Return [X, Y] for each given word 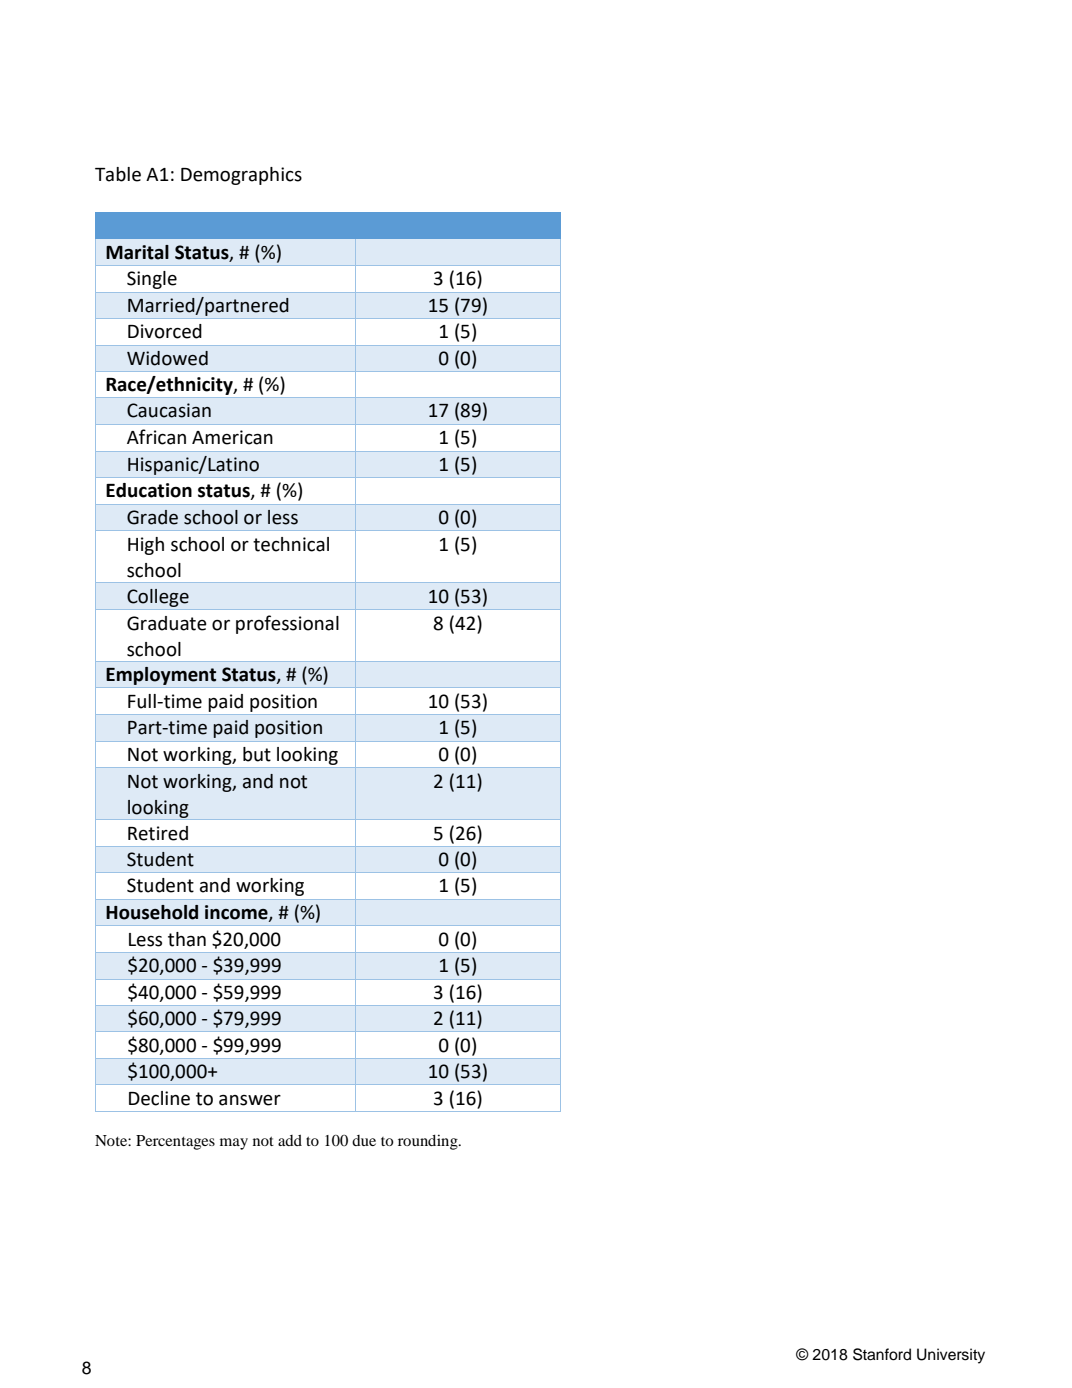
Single [152, 280]
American [232, 437]
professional [287, 624]
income [237, 913]
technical [291, 544]
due [364, 1140]
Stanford [882, 1354]
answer [250, 1100]
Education [149, 490]
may [234, 1144]
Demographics [241, 176]
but [257, 754]
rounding [429, 1142]
